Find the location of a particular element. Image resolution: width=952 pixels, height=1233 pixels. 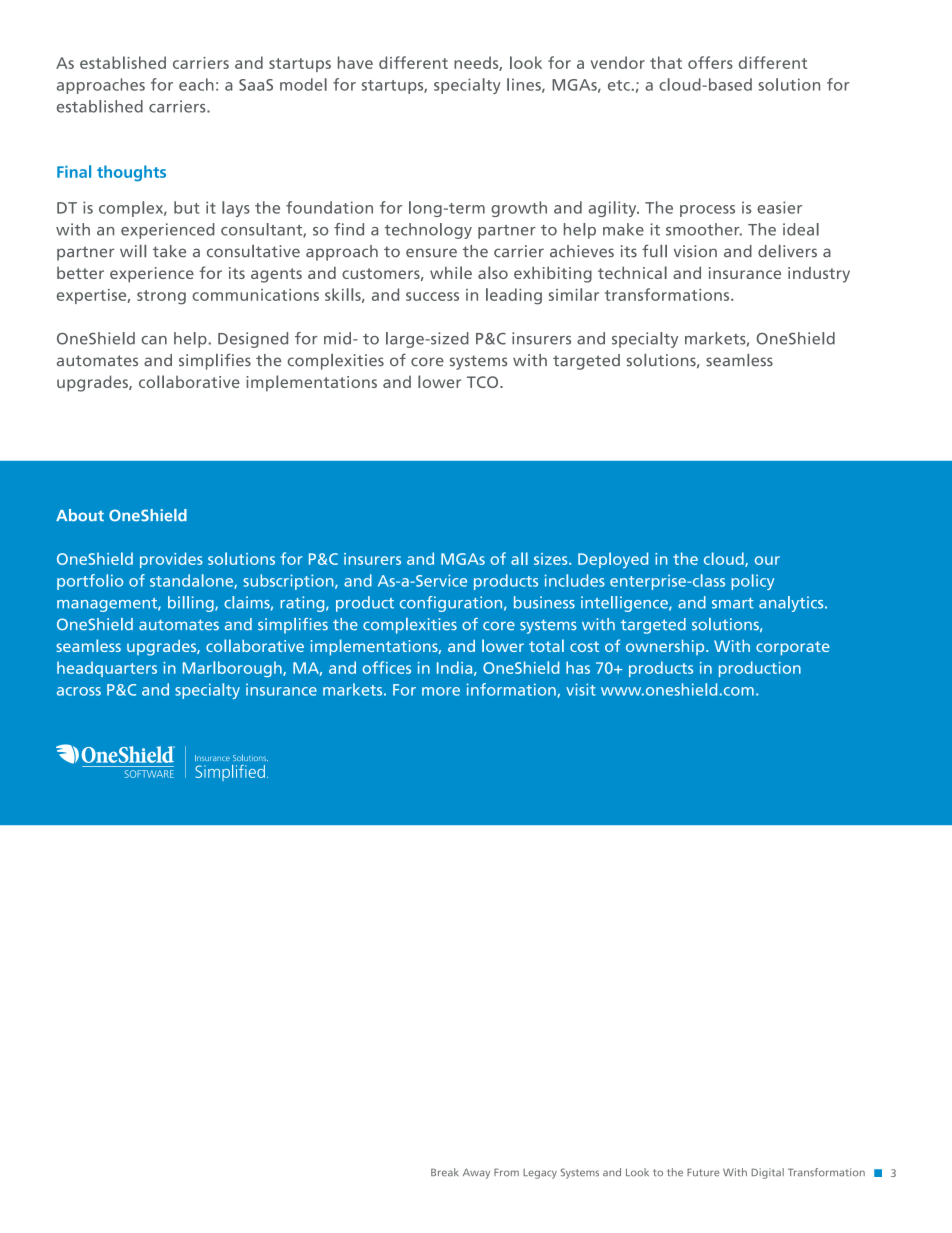

our is located at coordinates (767, 560).
